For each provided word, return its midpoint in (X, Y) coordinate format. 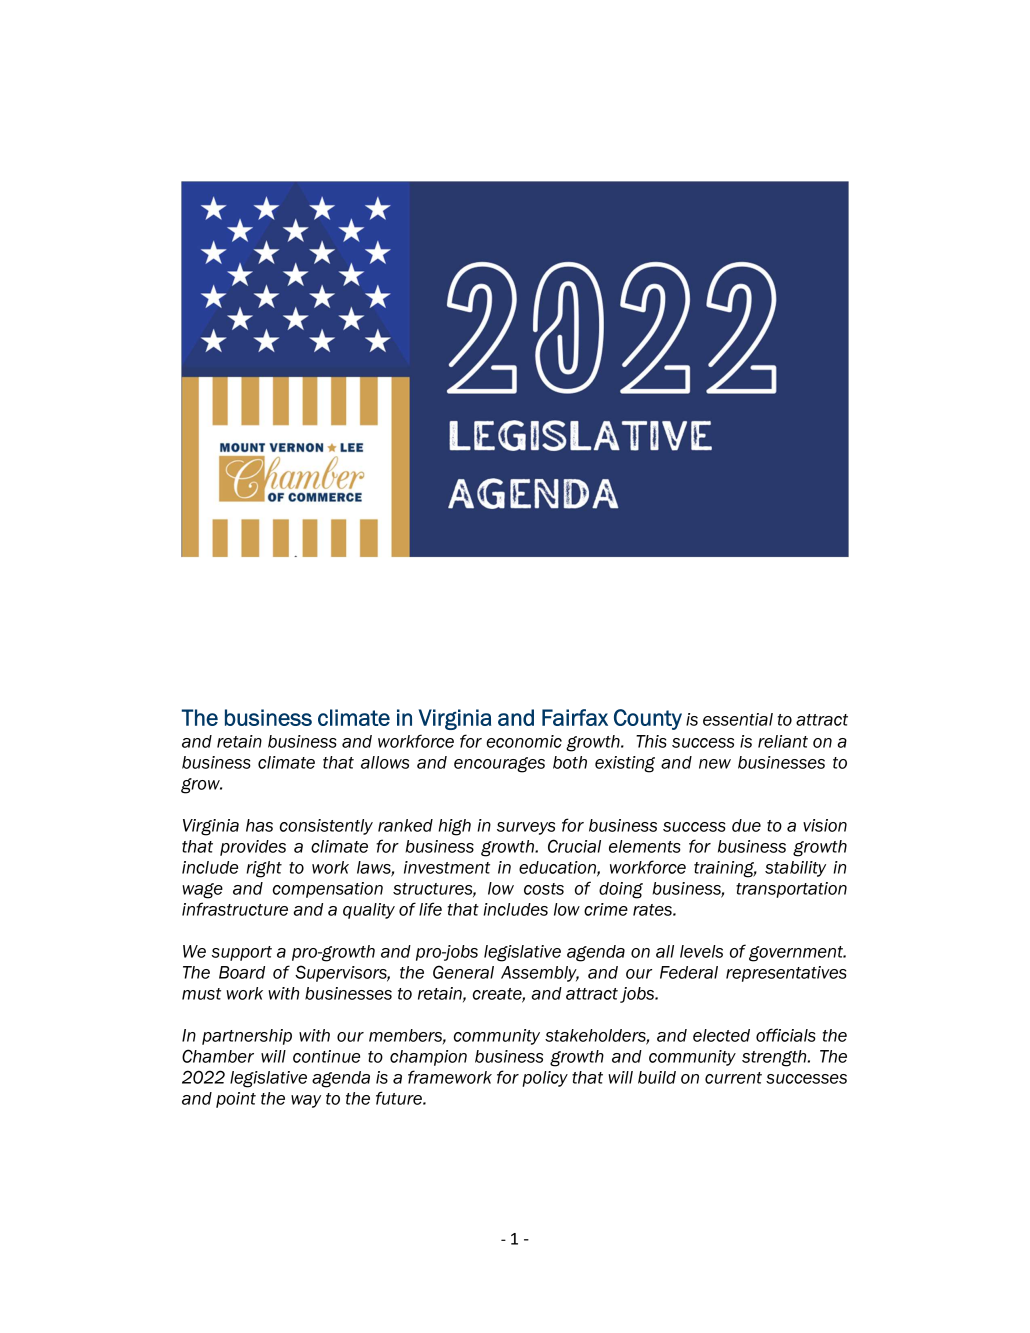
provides (253, 848)
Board (242, 972)
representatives (786, 974)
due (746, 825)
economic (524, 741)
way (306, 1101)
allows (385, 762)
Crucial (574, 846)
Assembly (540, 974)
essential (738, 719)
